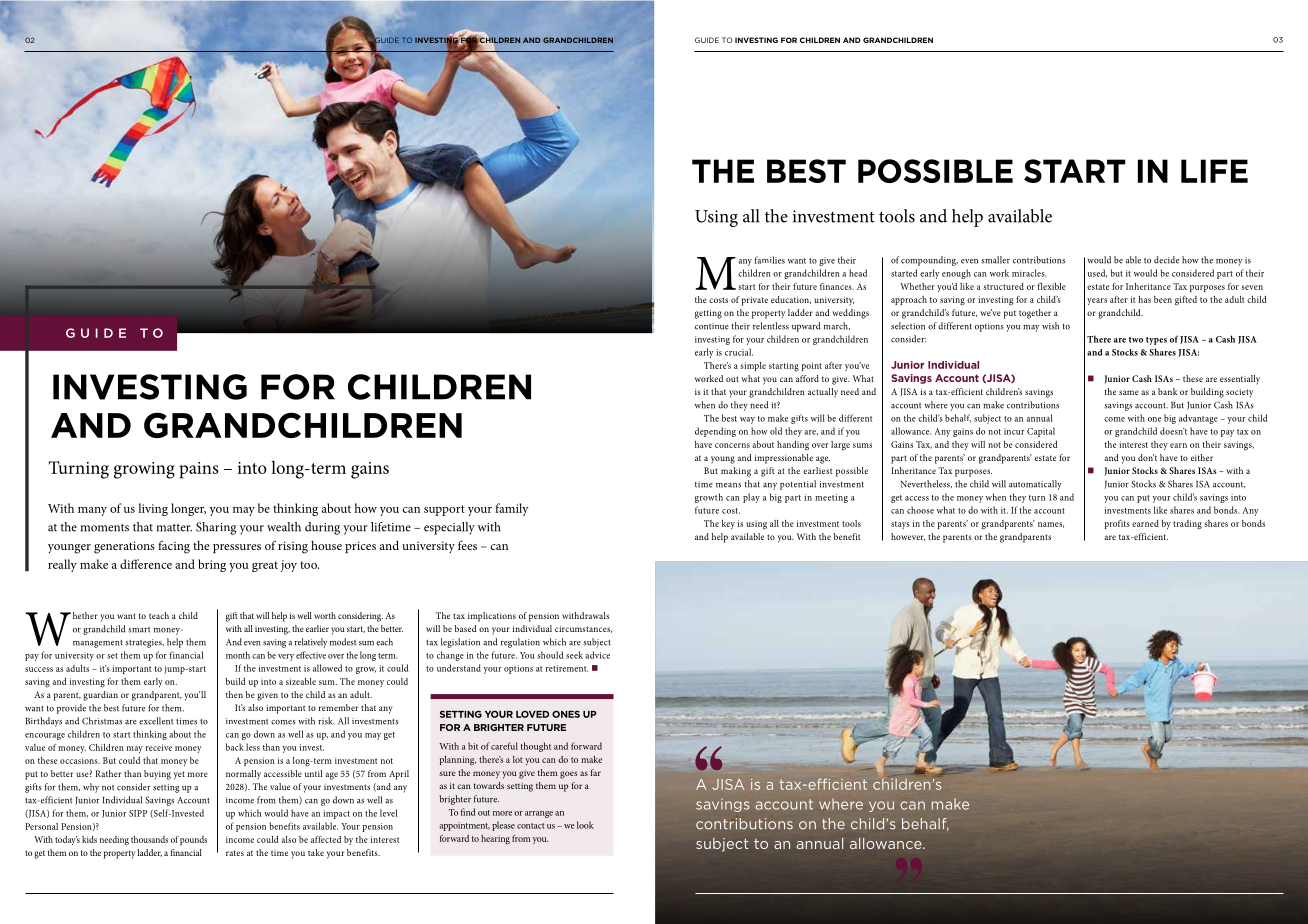  What do you see at coordinates (174, 547) in the page?
I see `facing` at bounding box center [174, 547].
